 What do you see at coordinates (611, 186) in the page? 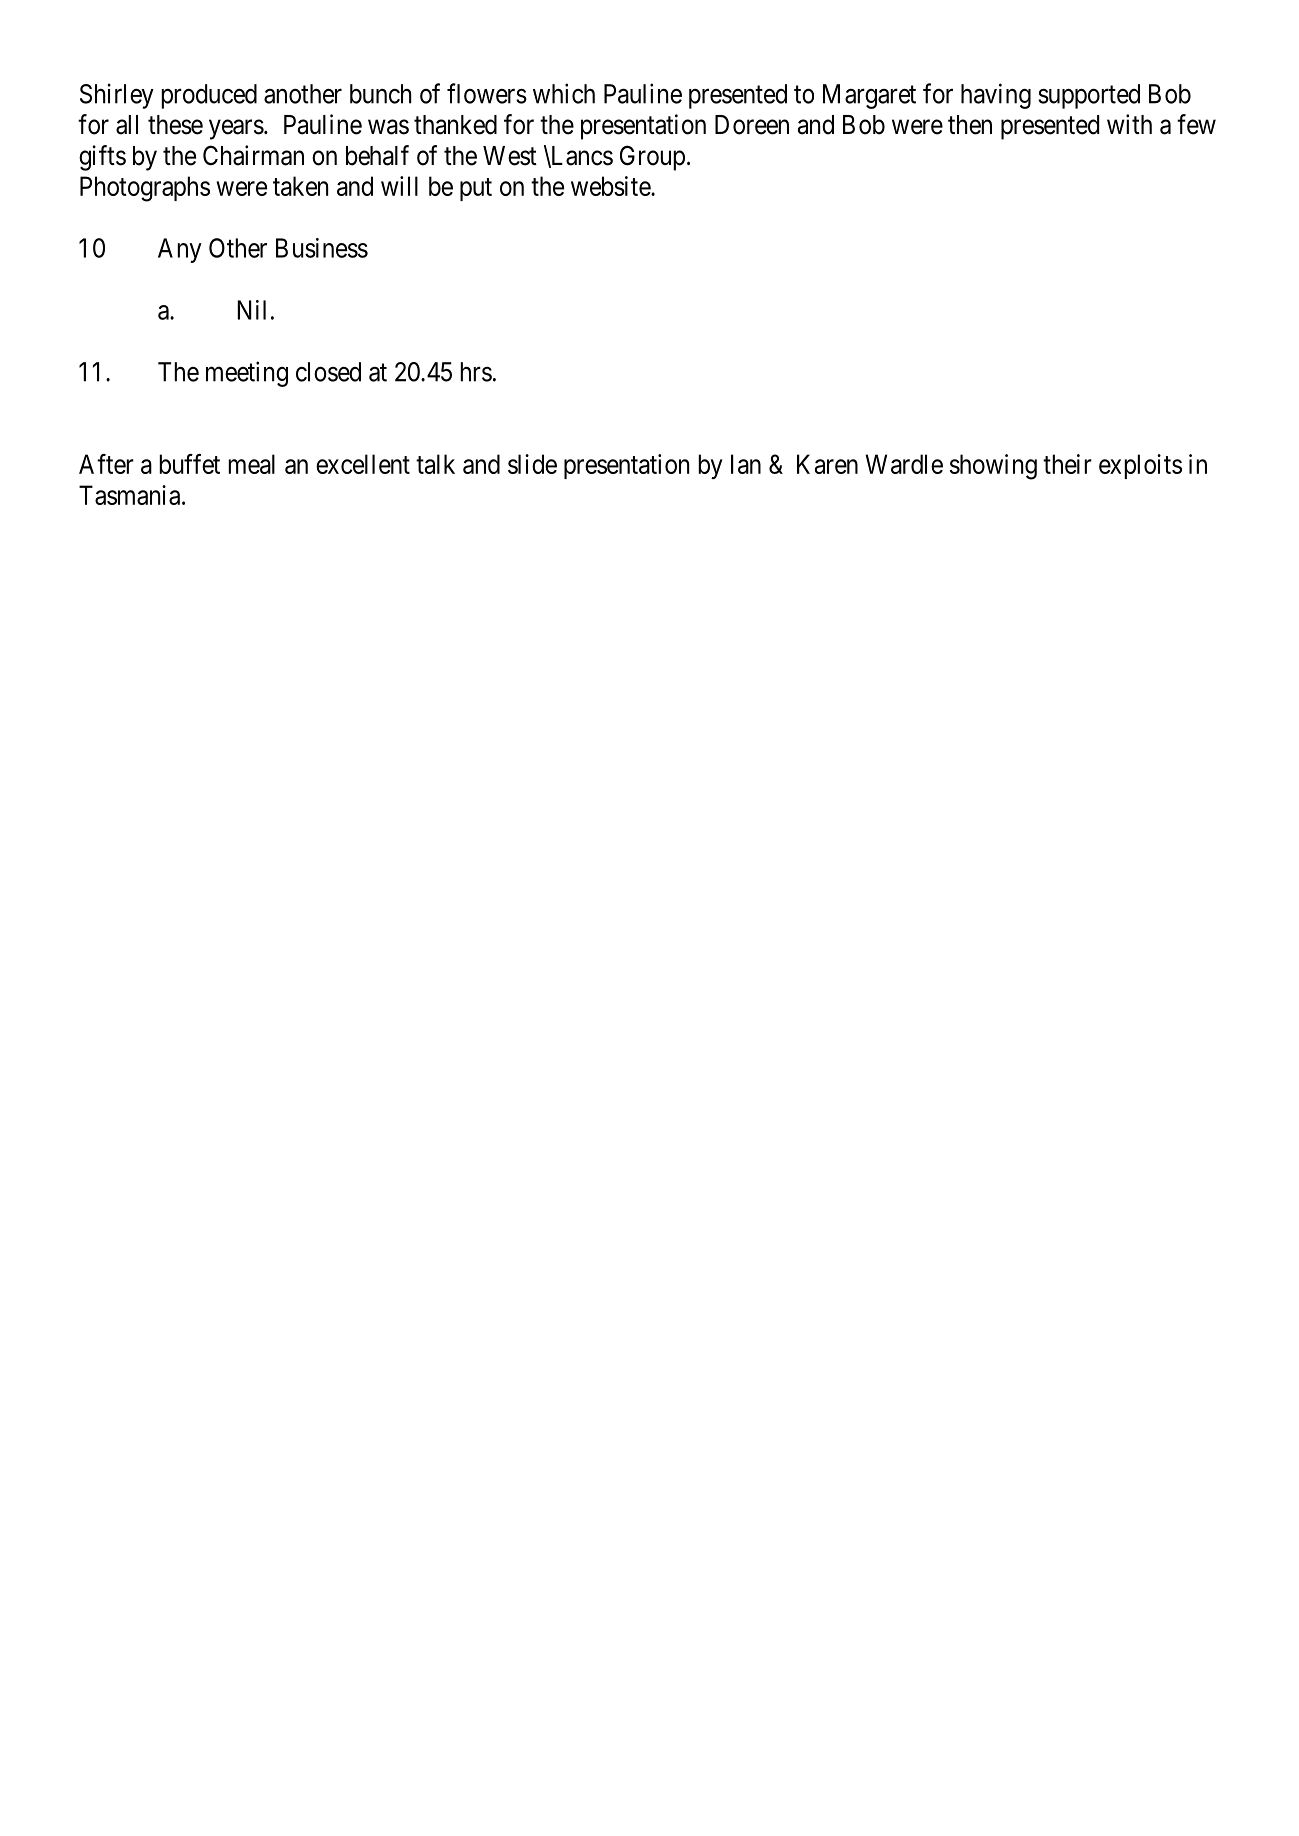
I see `website` at bounding box center [611, 186].
